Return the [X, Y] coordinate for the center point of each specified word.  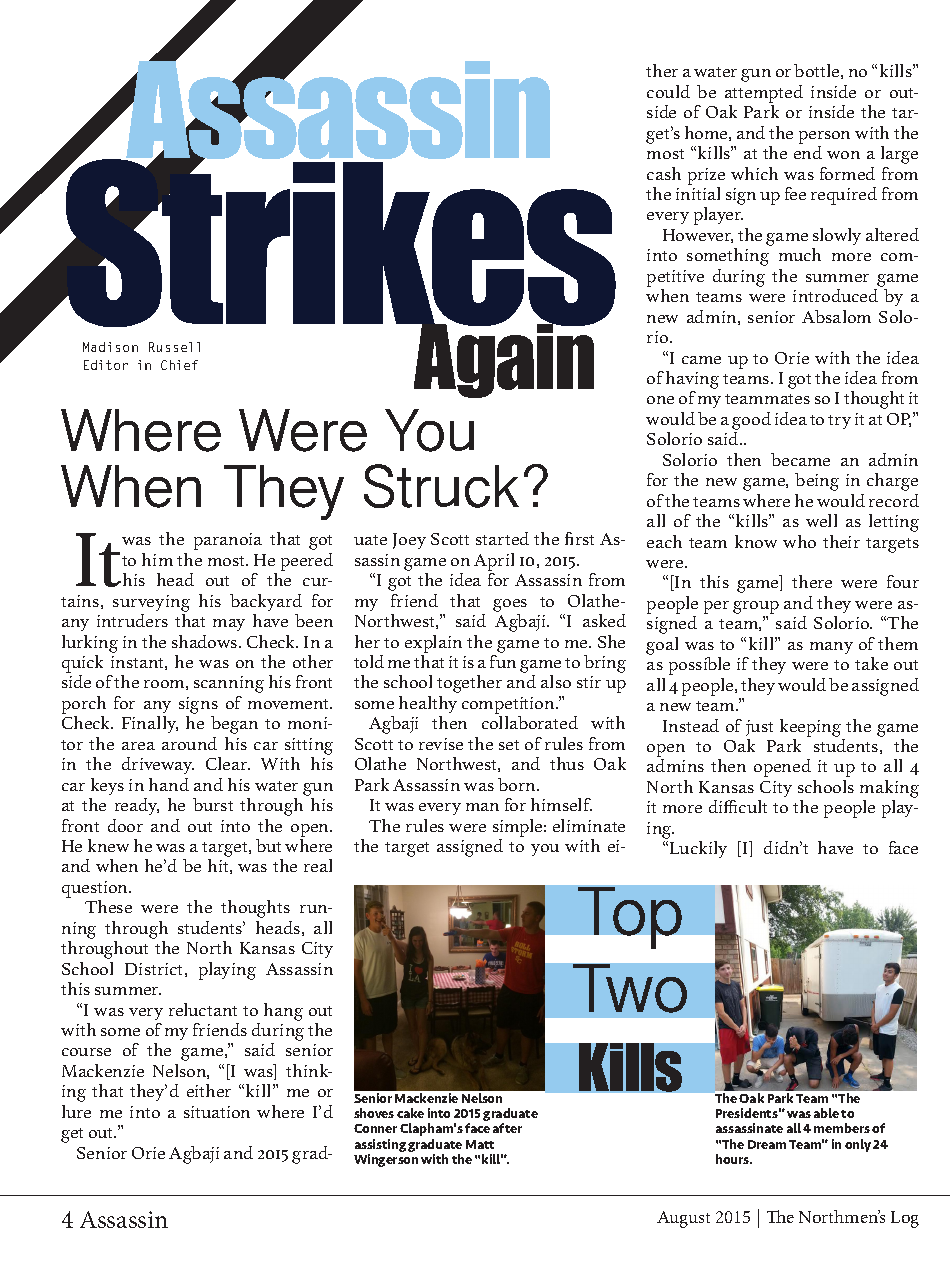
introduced [835, 295]
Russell [174, 347]
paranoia [228, 541]
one [660, 400]
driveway [158, 765]
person [824, 137]
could [668, 91]
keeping [810, 728]
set [509, 745]
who [799, 541]
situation [217, 1112]
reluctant [203, 1009]
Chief [179, 365]
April [494, 562]
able [826, 1113]
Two [630, 988]
